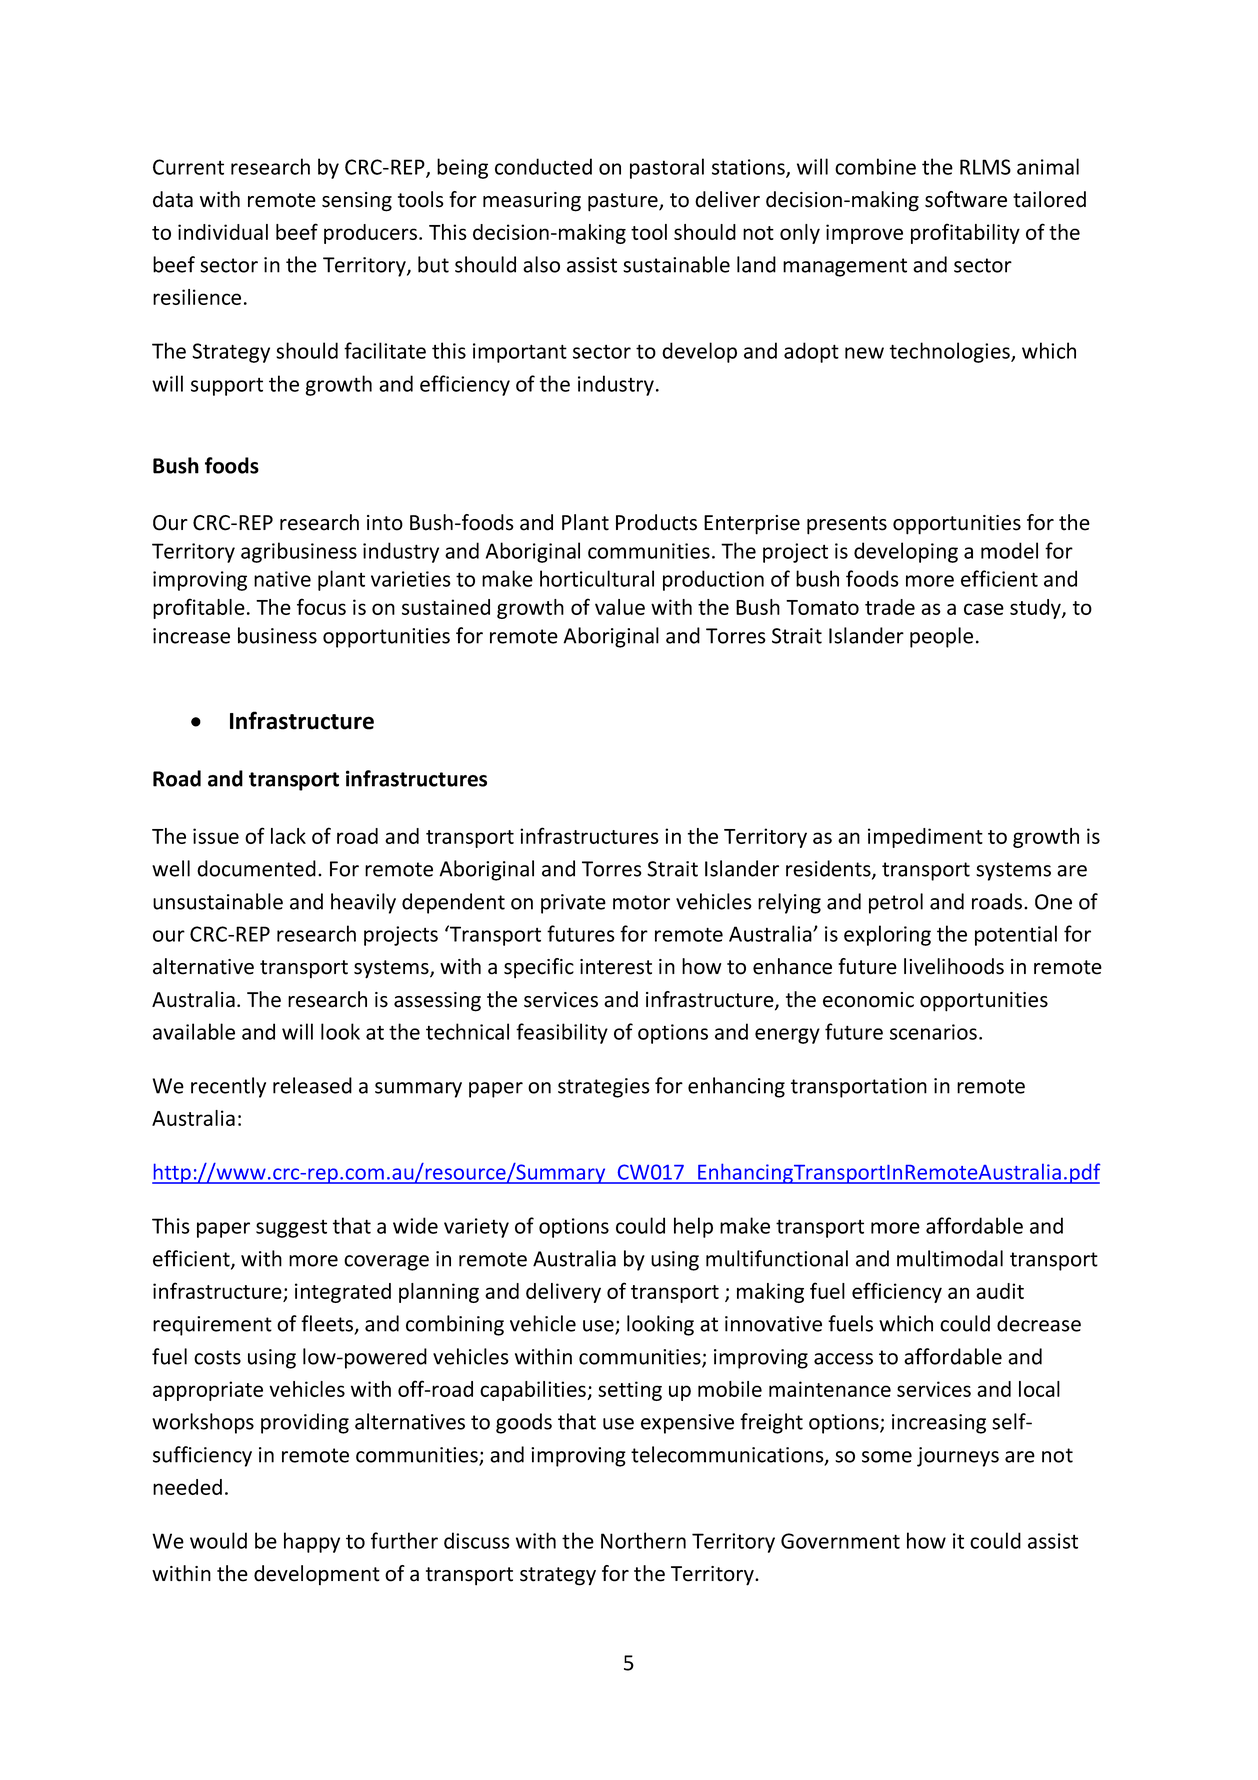  What do you see at coordinates (620, 607) in the screenshot?
I see `value` at bounding box center [620, 607].
